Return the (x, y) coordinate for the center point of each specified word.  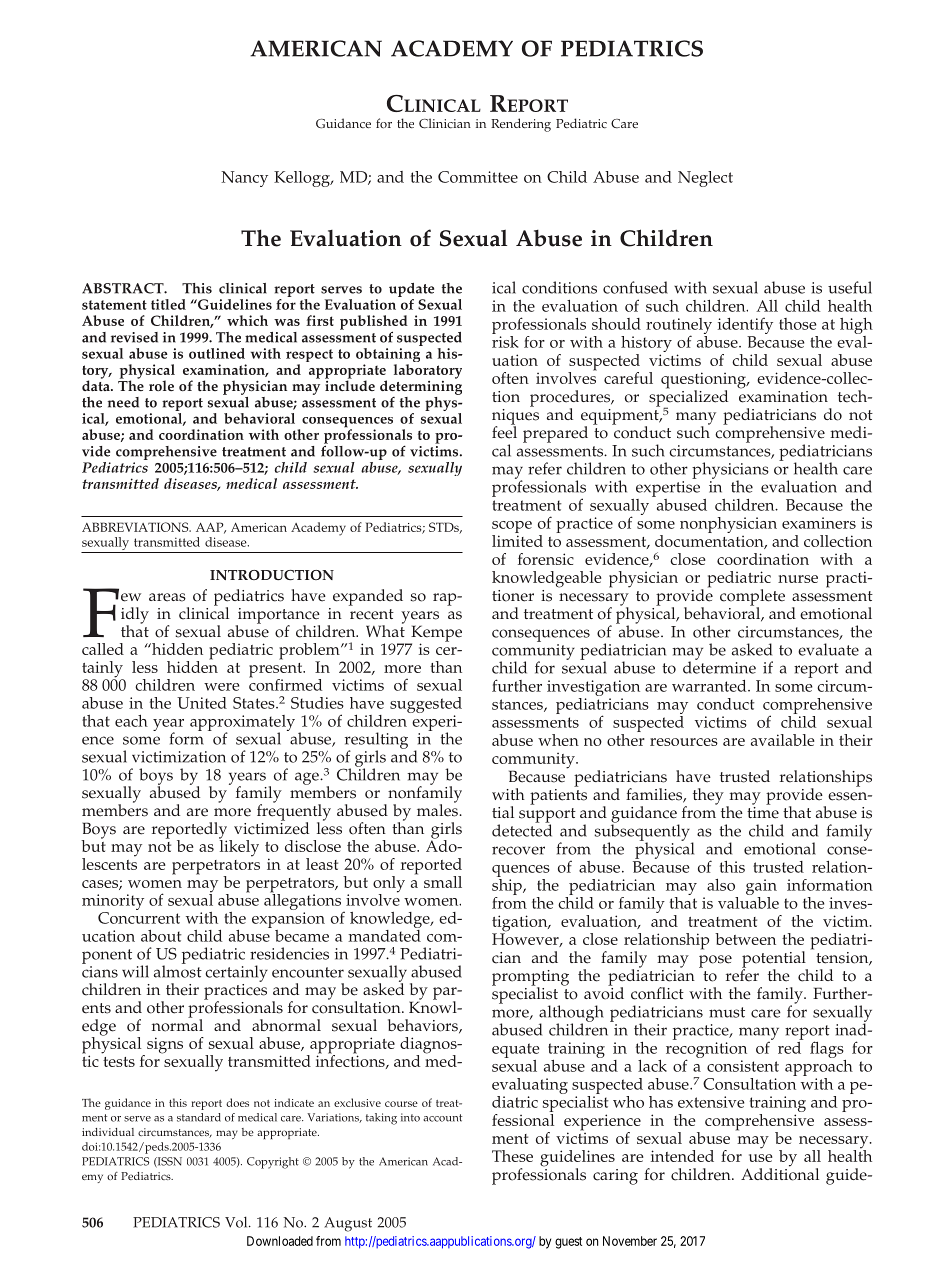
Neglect (705, 179)
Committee (478, 177)
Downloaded (280, 1241)
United (202, 703)
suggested (426, 706)
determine (719, 666)
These (512, 1156)
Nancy (244, 179)
